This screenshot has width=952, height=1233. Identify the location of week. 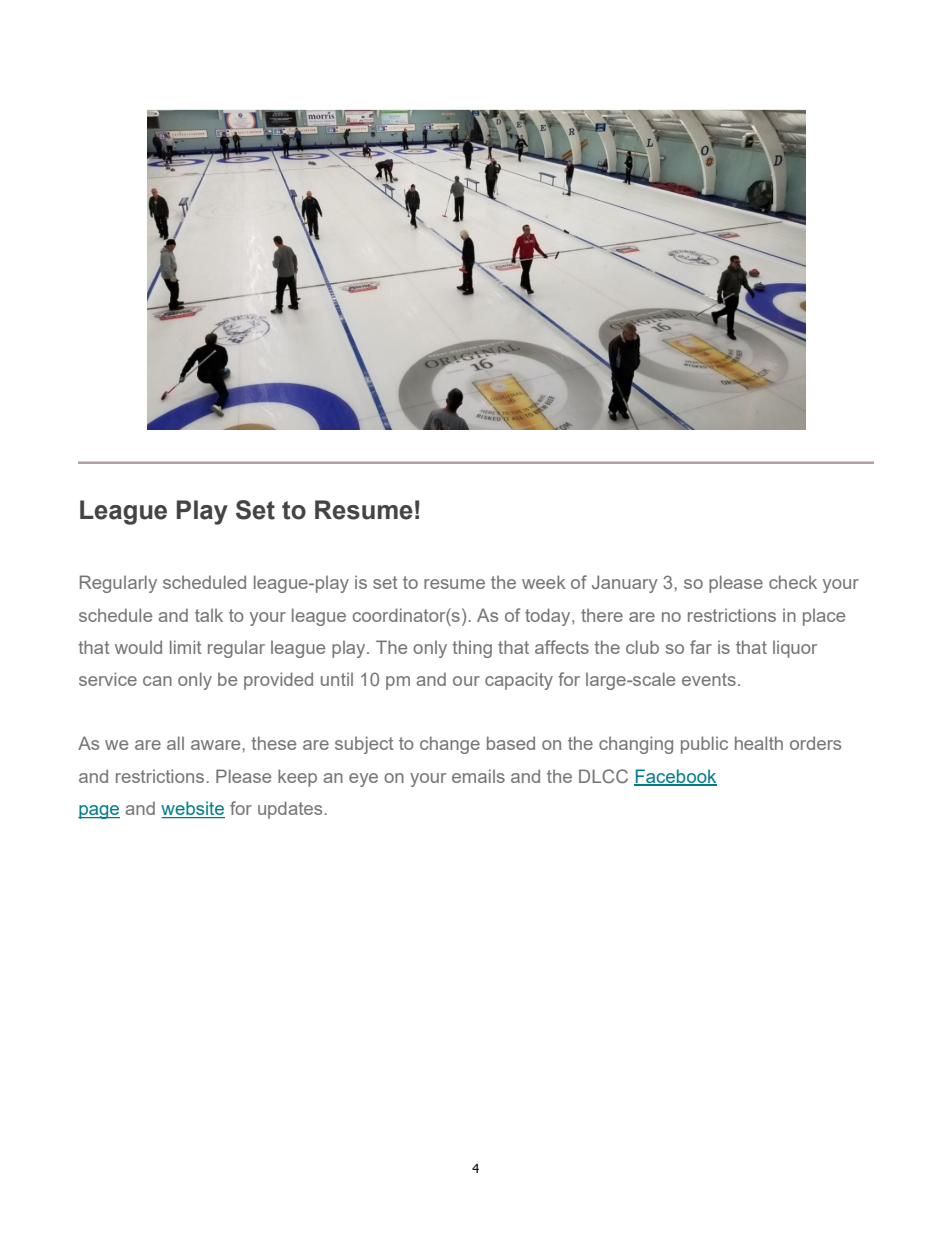
(543, 582).
